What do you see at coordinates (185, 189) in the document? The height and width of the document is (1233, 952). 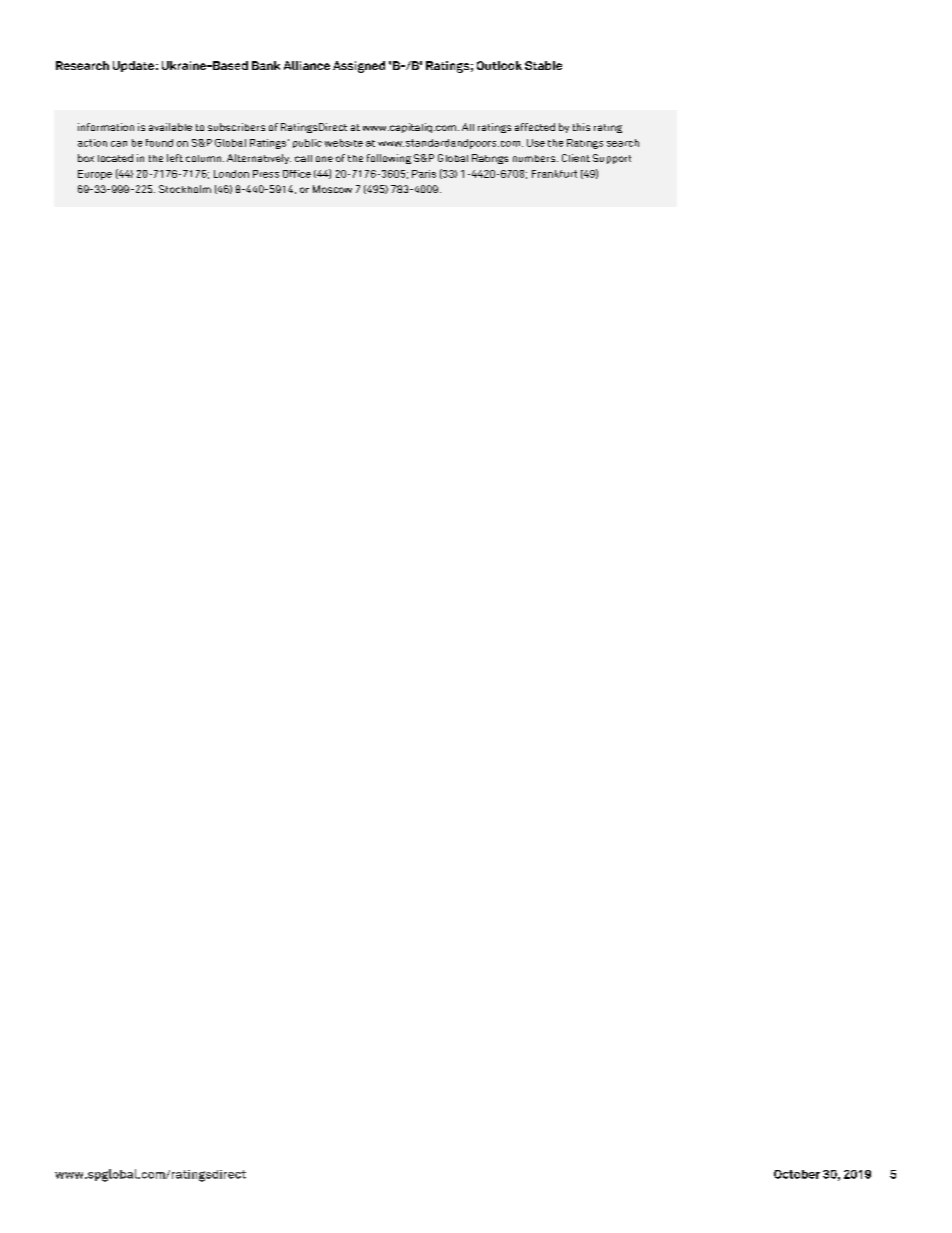 I see `Stockholm` at bounding box center [185, 189].
